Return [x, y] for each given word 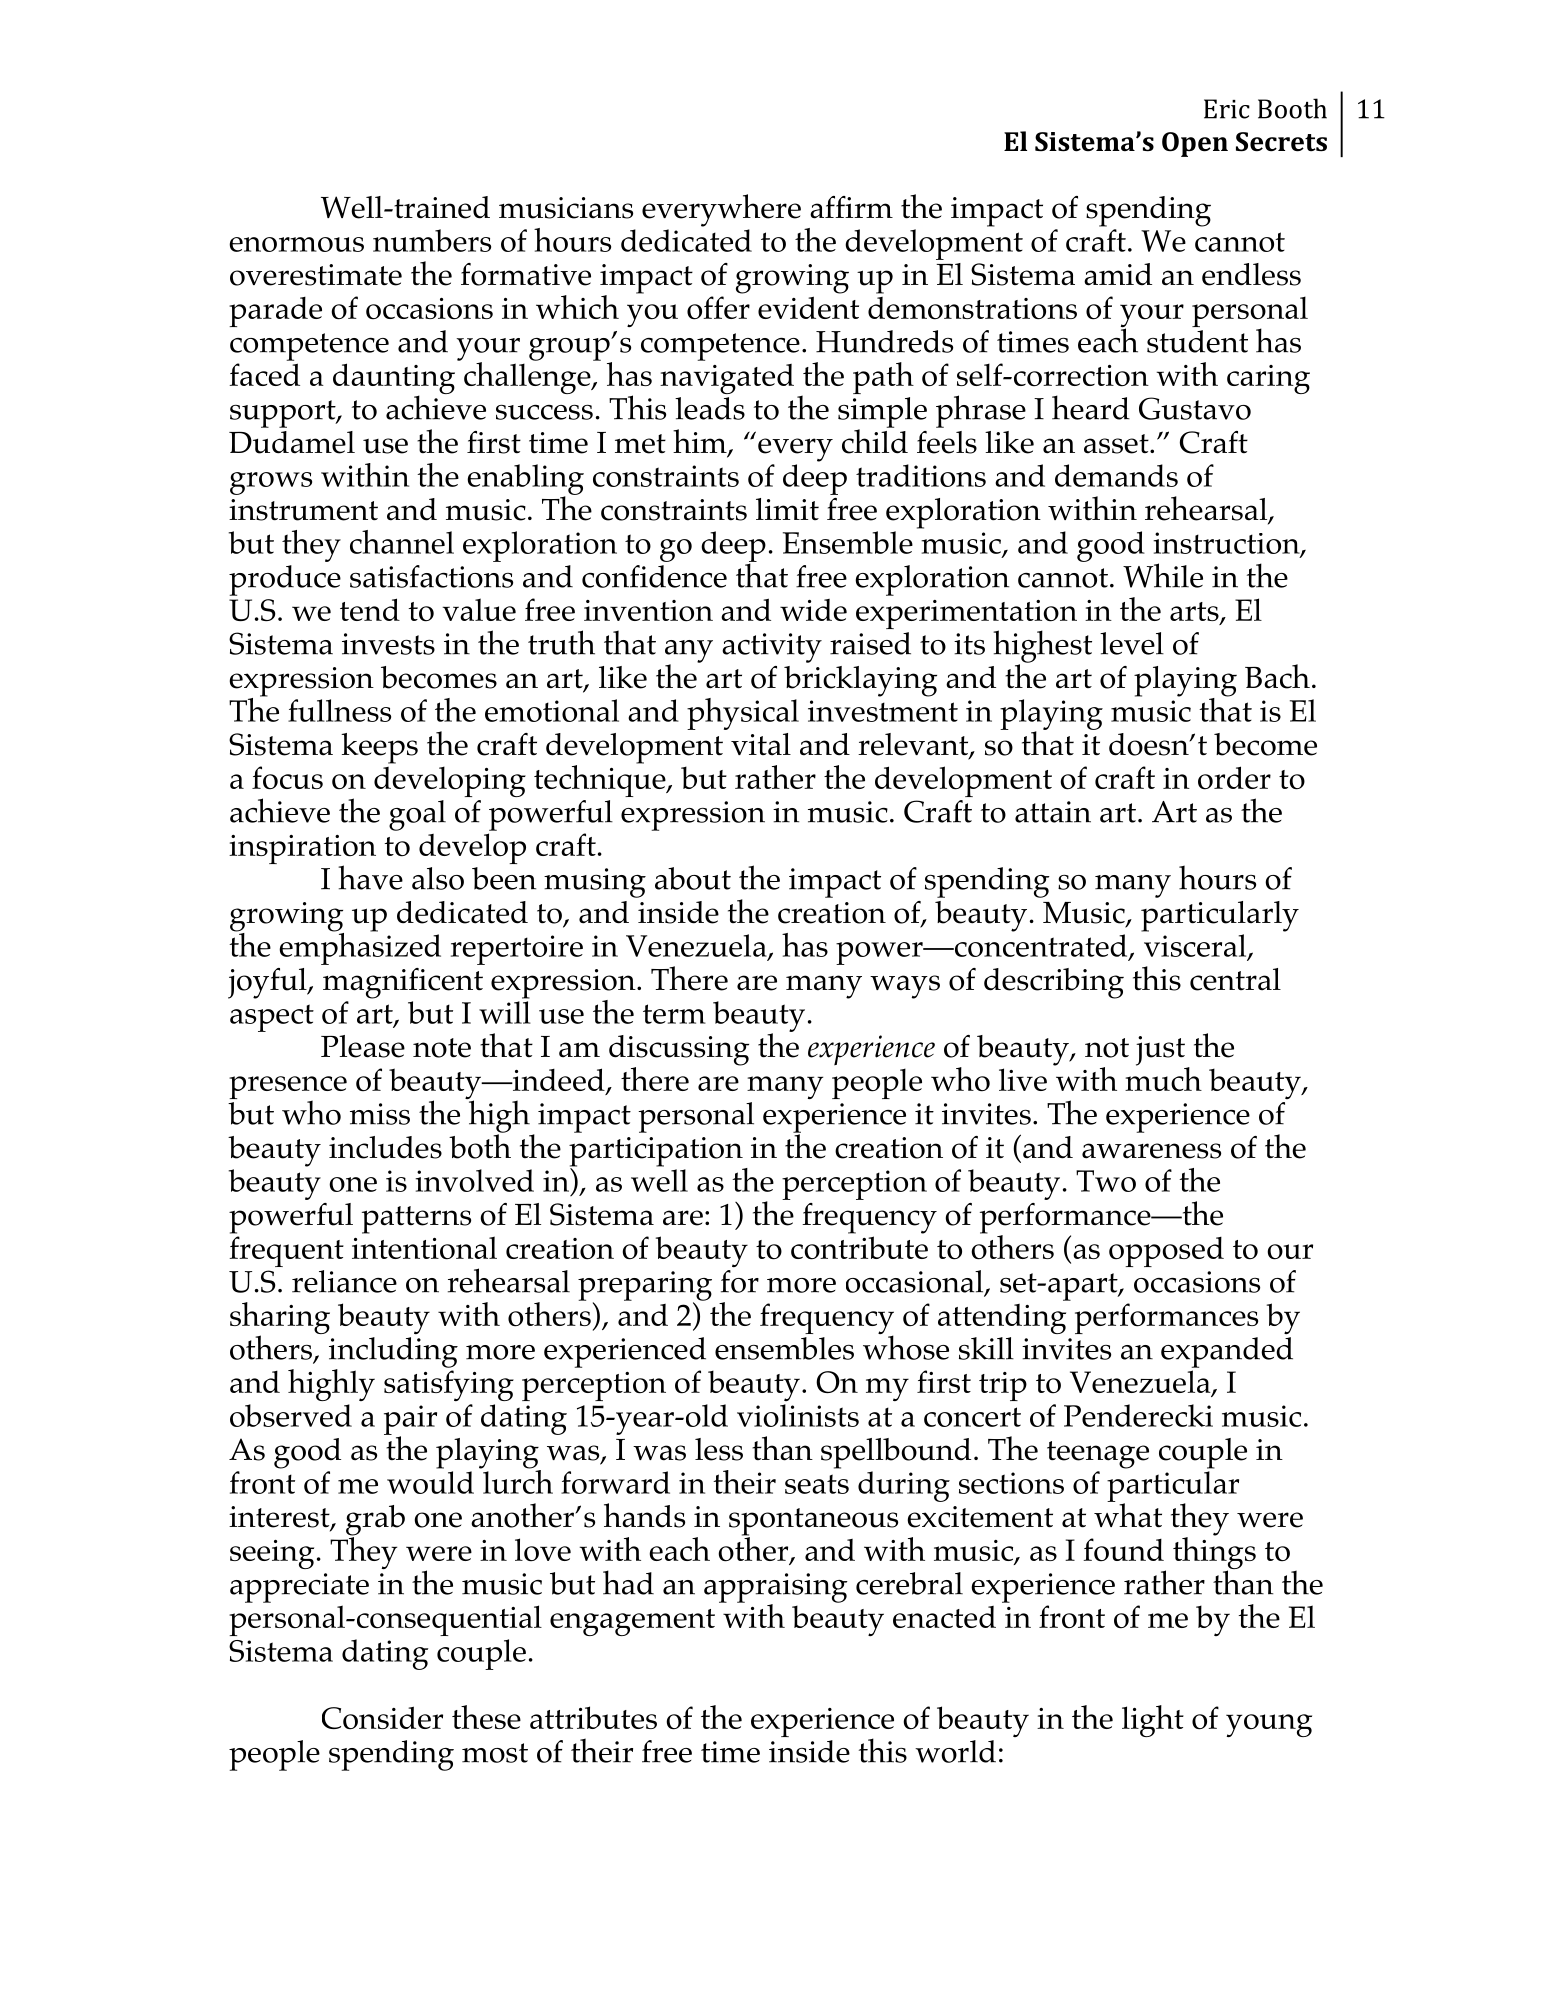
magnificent [403, 983]
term [674, 1014]
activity [772, 648]
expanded [1227, 1352]
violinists [798, 1415]
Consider [382, 1717]
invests [388, 644]
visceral [1196, 946]
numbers [432, 240]
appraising [776, 1589]
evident [808, 307]
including [393, 1353]
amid [1118, 274]
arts [1195, 613]
